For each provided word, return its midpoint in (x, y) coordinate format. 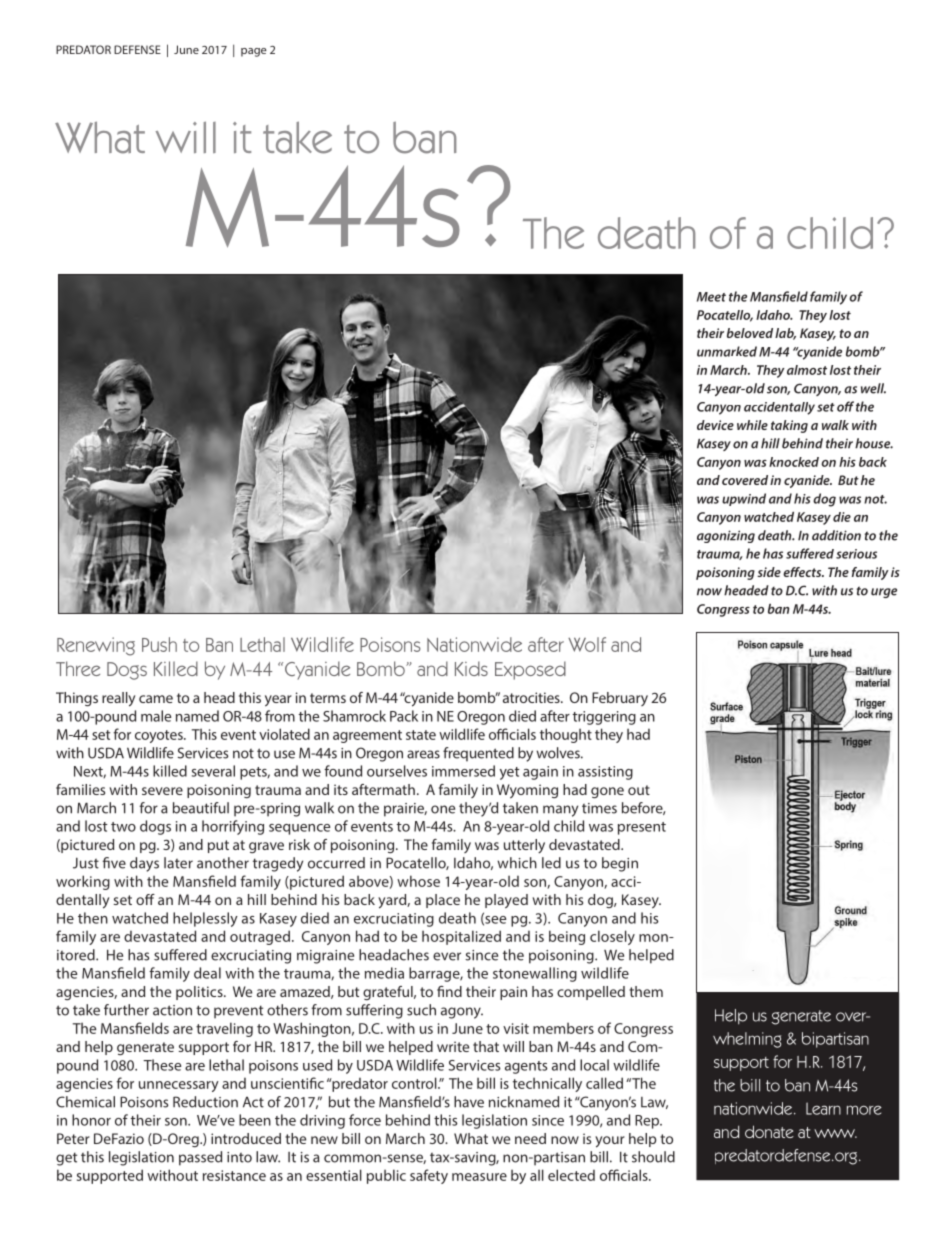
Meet (711, 297)
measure (479, 1177)
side (769, 572)
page (254, 52)
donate (769, 1131)
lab (785, 334)
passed (200, 1158)
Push (159, 644)
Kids (471, 668)
